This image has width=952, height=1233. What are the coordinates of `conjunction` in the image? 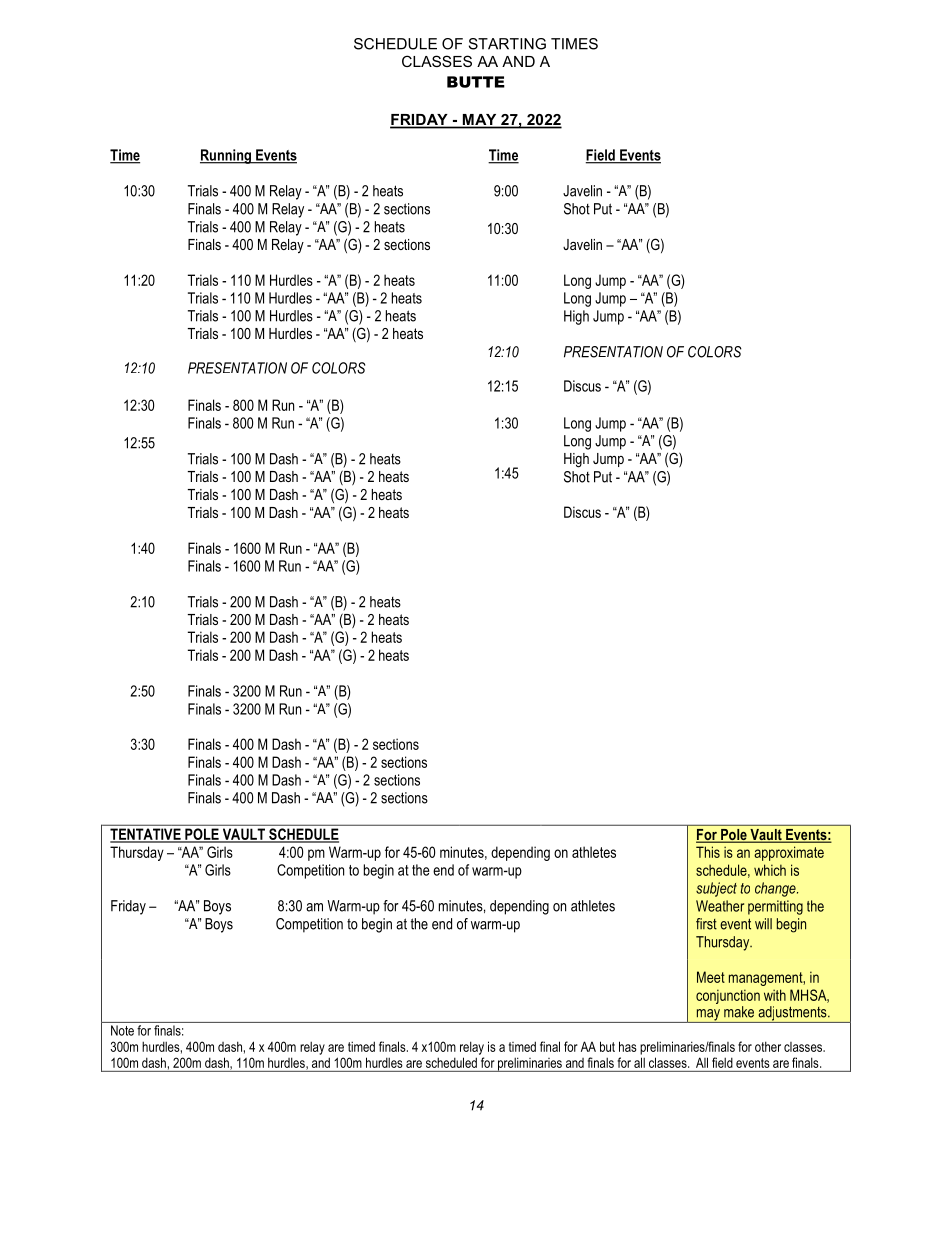 It's located at (728, 996).
